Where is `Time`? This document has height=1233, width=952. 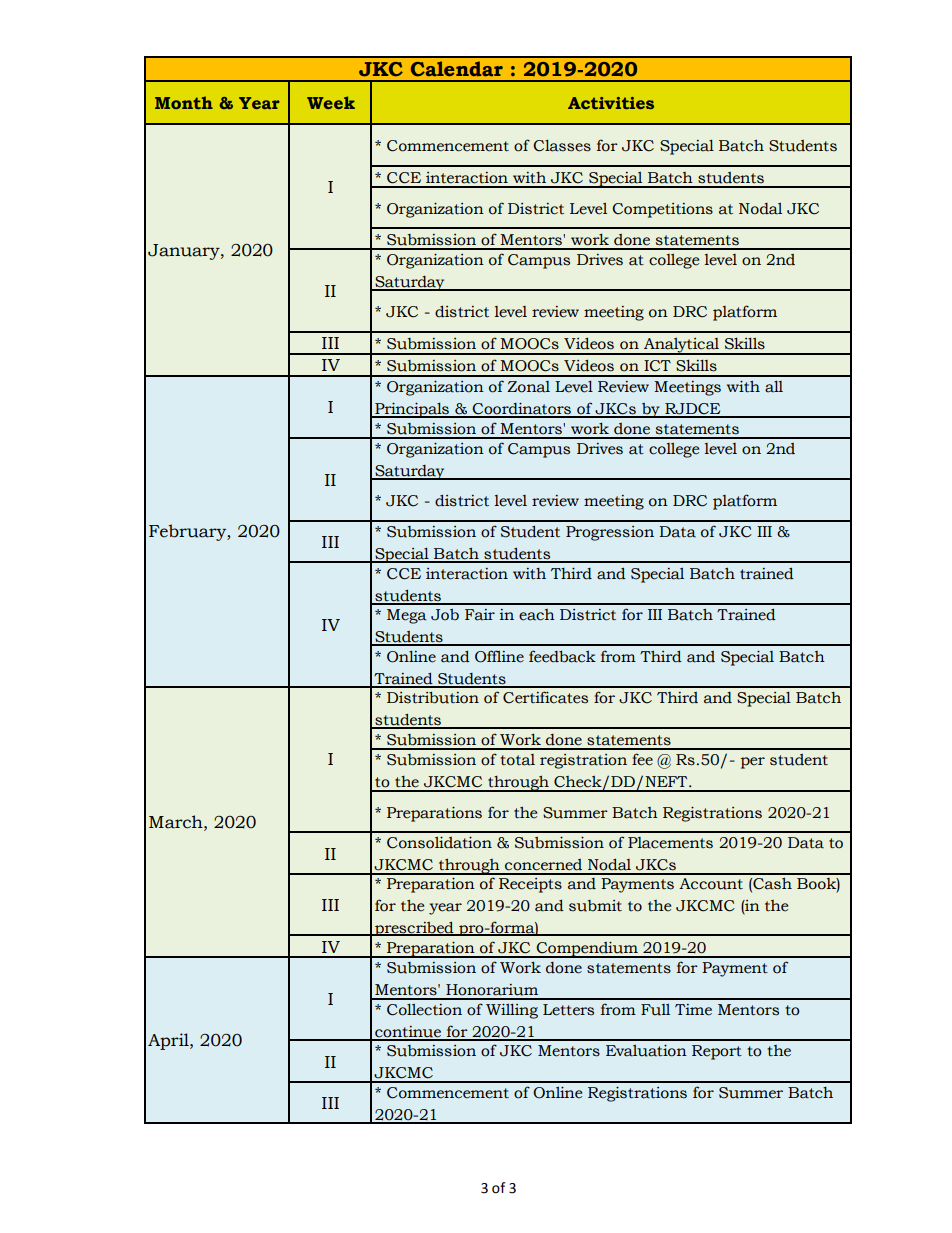 Time is located at coordinates (693, 1010).
